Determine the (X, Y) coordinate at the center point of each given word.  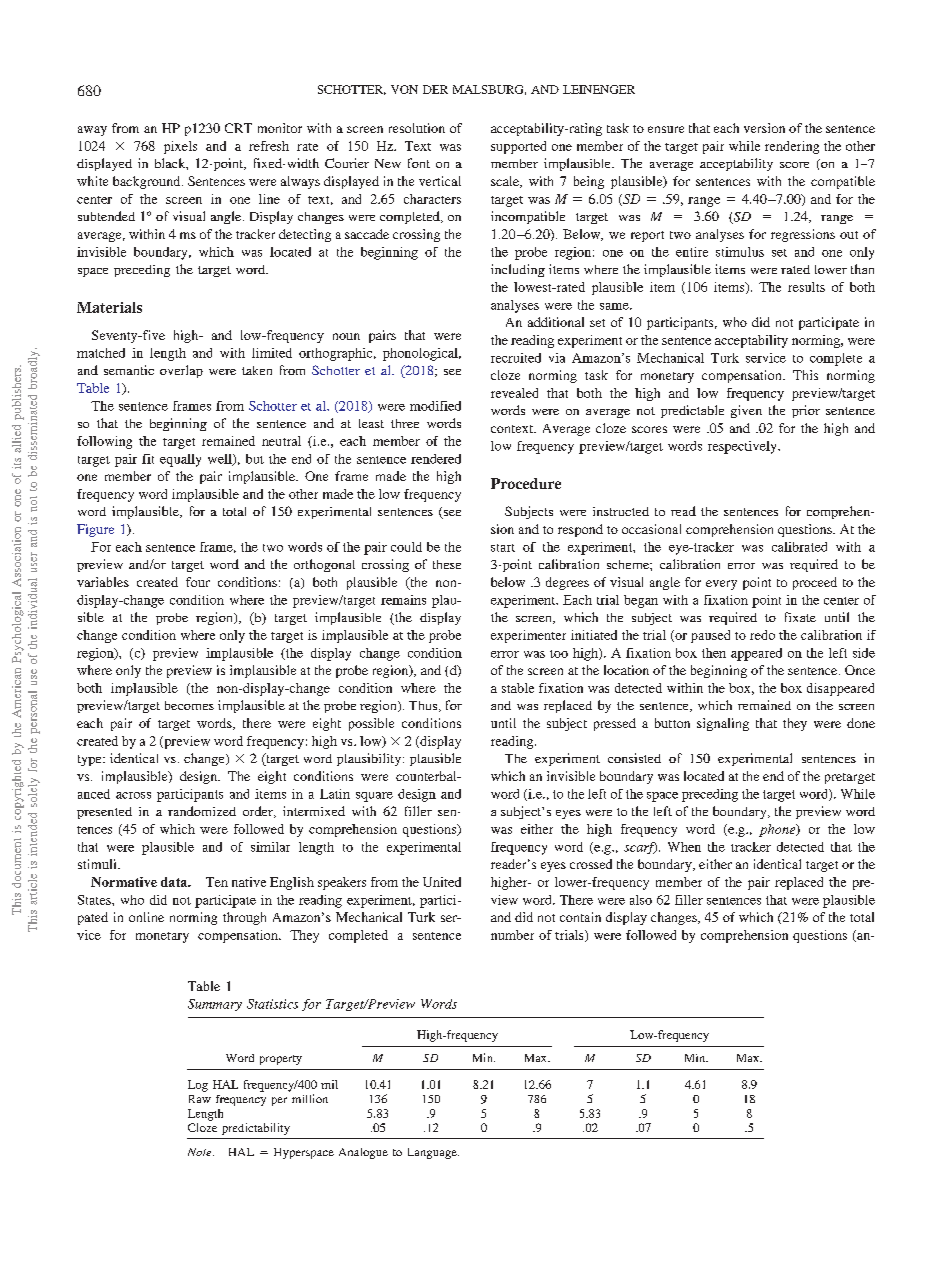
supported (518, 147)
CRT (238, 128)
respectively (743, 447)
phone (778, 830)
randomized (202, 811)
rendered (436, 459)
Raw (200, 1099)
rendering (792, 147)
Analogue (363, 1153)
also (641, 900)
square (374, 797)
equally (180, 460)
